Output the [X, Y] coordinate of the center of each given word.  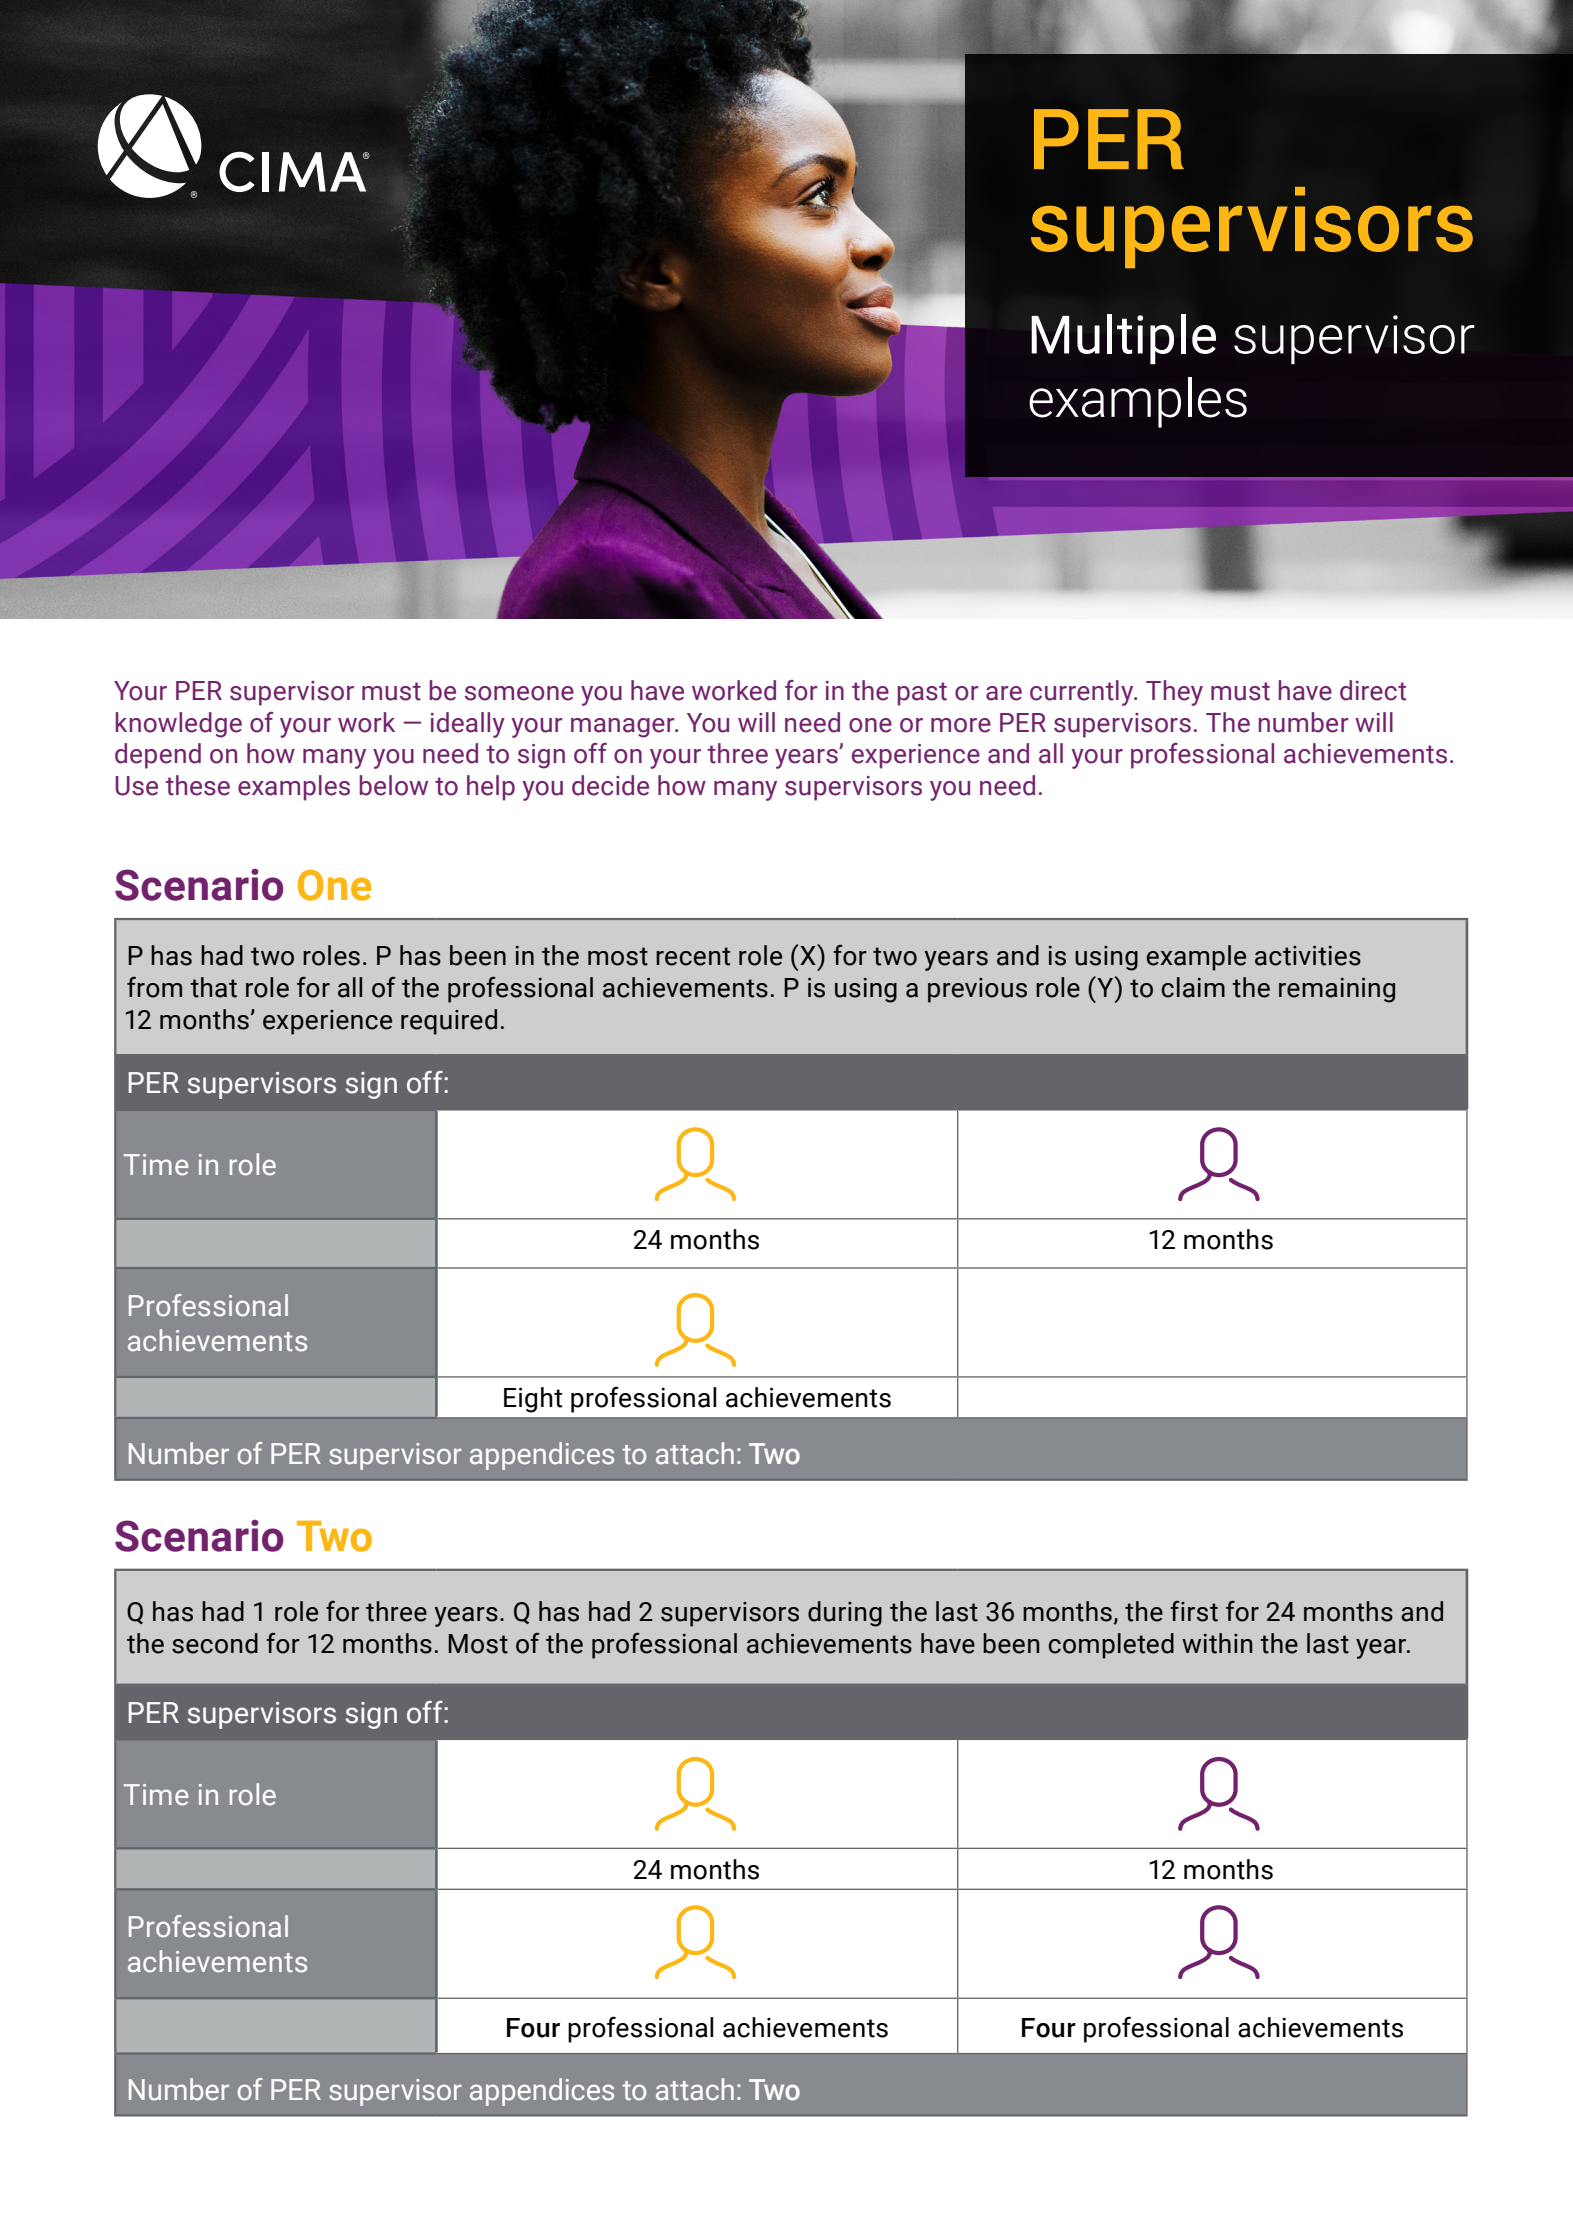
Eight [533, 1400]
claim [1193, 987]
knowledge [179, 725]
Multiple [1123, 339]
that [213, 987]
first [1194, 1611]
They [1174, 693]
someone [519, 693]
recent [693, 956]
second [215, 1643]
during [845, 1614]
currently [1083, 693]
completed [1111, 1646]
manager [624, 728]
